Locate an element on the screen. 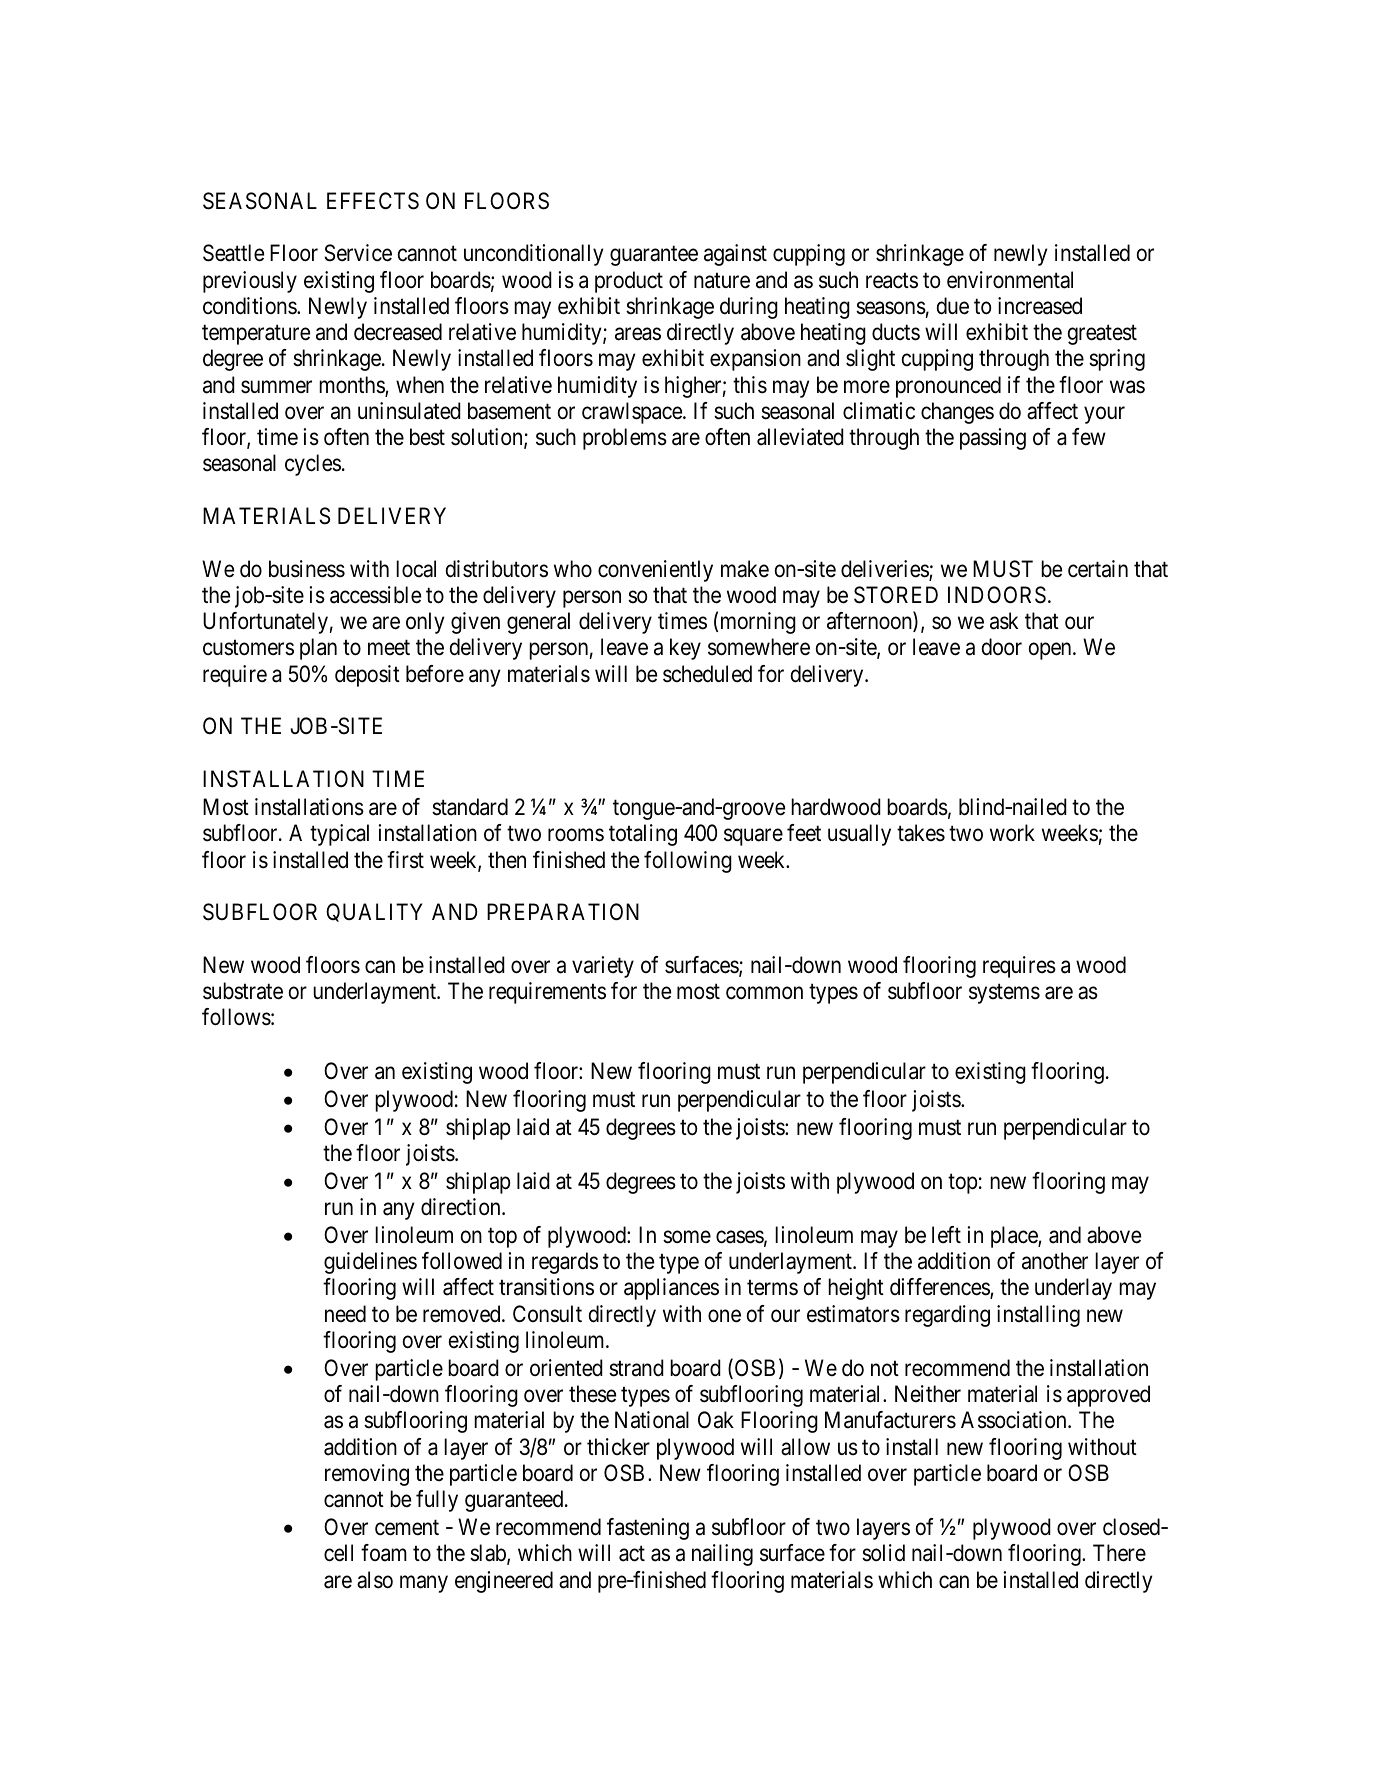  work is located at coordinates (1012, 833).
